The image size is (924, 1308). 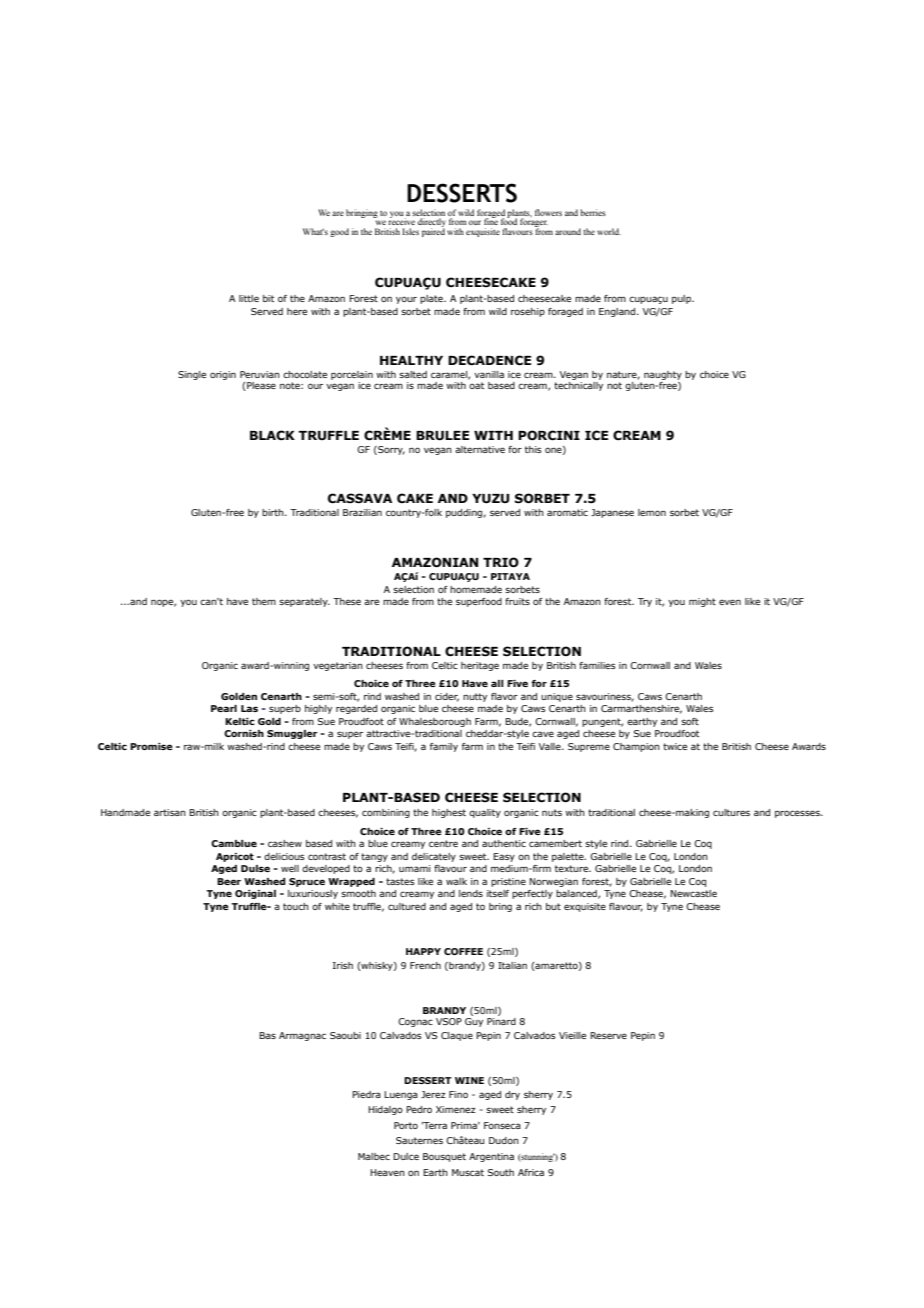 What do you see at coordinates (612, 513) in the page?
I see `Japanese` at bounding box center [612, 513].
